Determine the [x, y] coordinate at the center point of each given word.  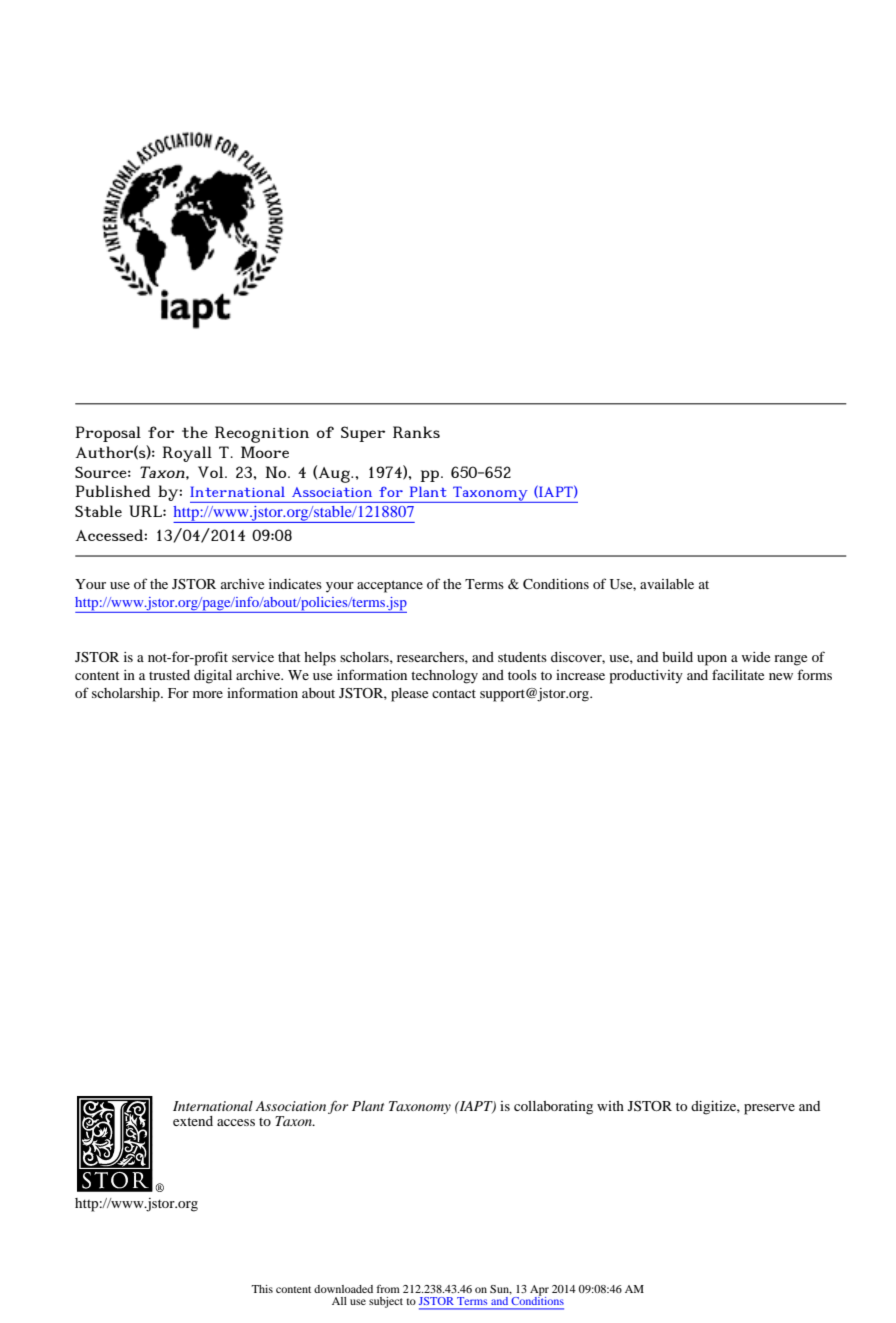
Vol [212, 472]
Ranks [416, 432]
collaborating [553, 1108]
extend [193, 1121]
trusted [169, 675]
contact [454, 693]
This [262, 1289]
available [667, 584]
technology [444, 677]
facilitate [738, 674]
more [208, 694]
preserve [769, 1109]
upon [712, 660]
